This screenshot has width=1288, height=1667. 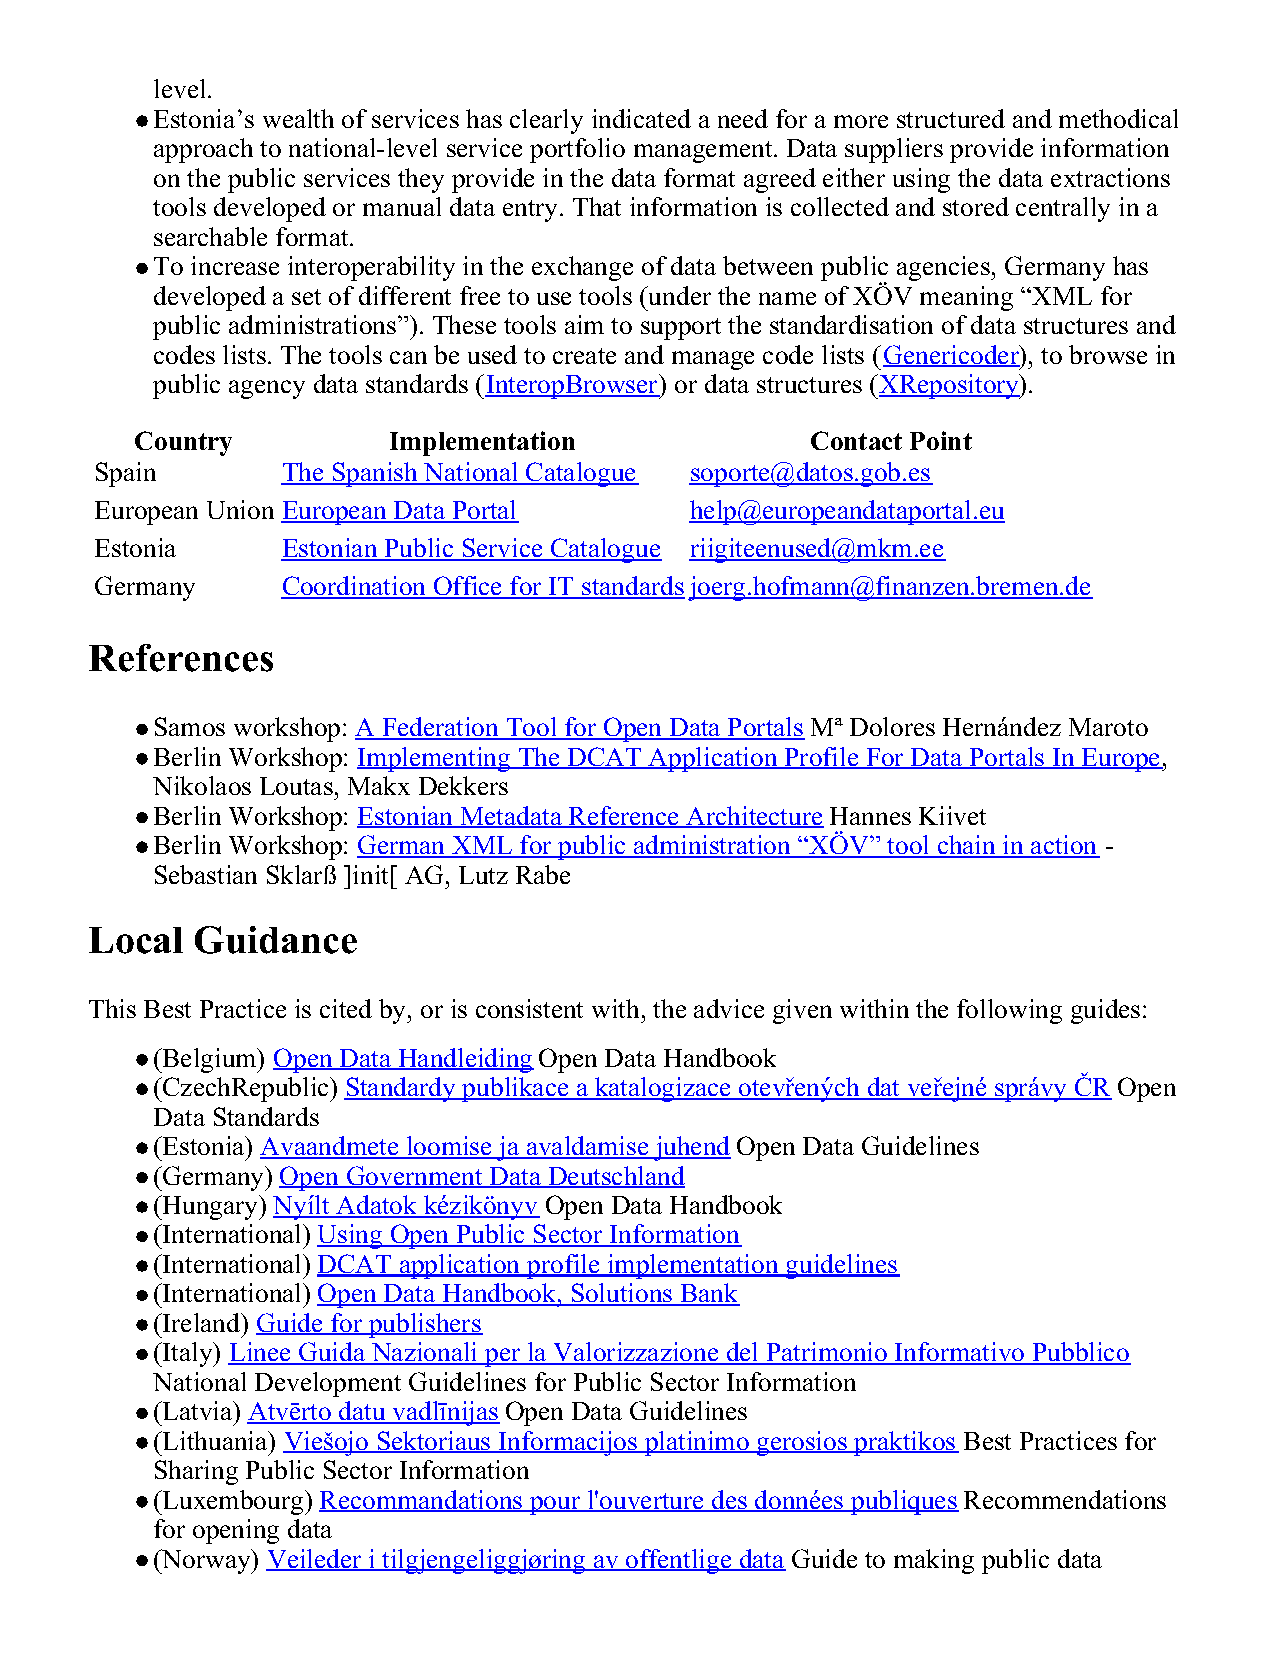 What do you see at coordinates (210, 1060) in the screenshot?
I see `Belgium` at bounding box center [210, 1060].
